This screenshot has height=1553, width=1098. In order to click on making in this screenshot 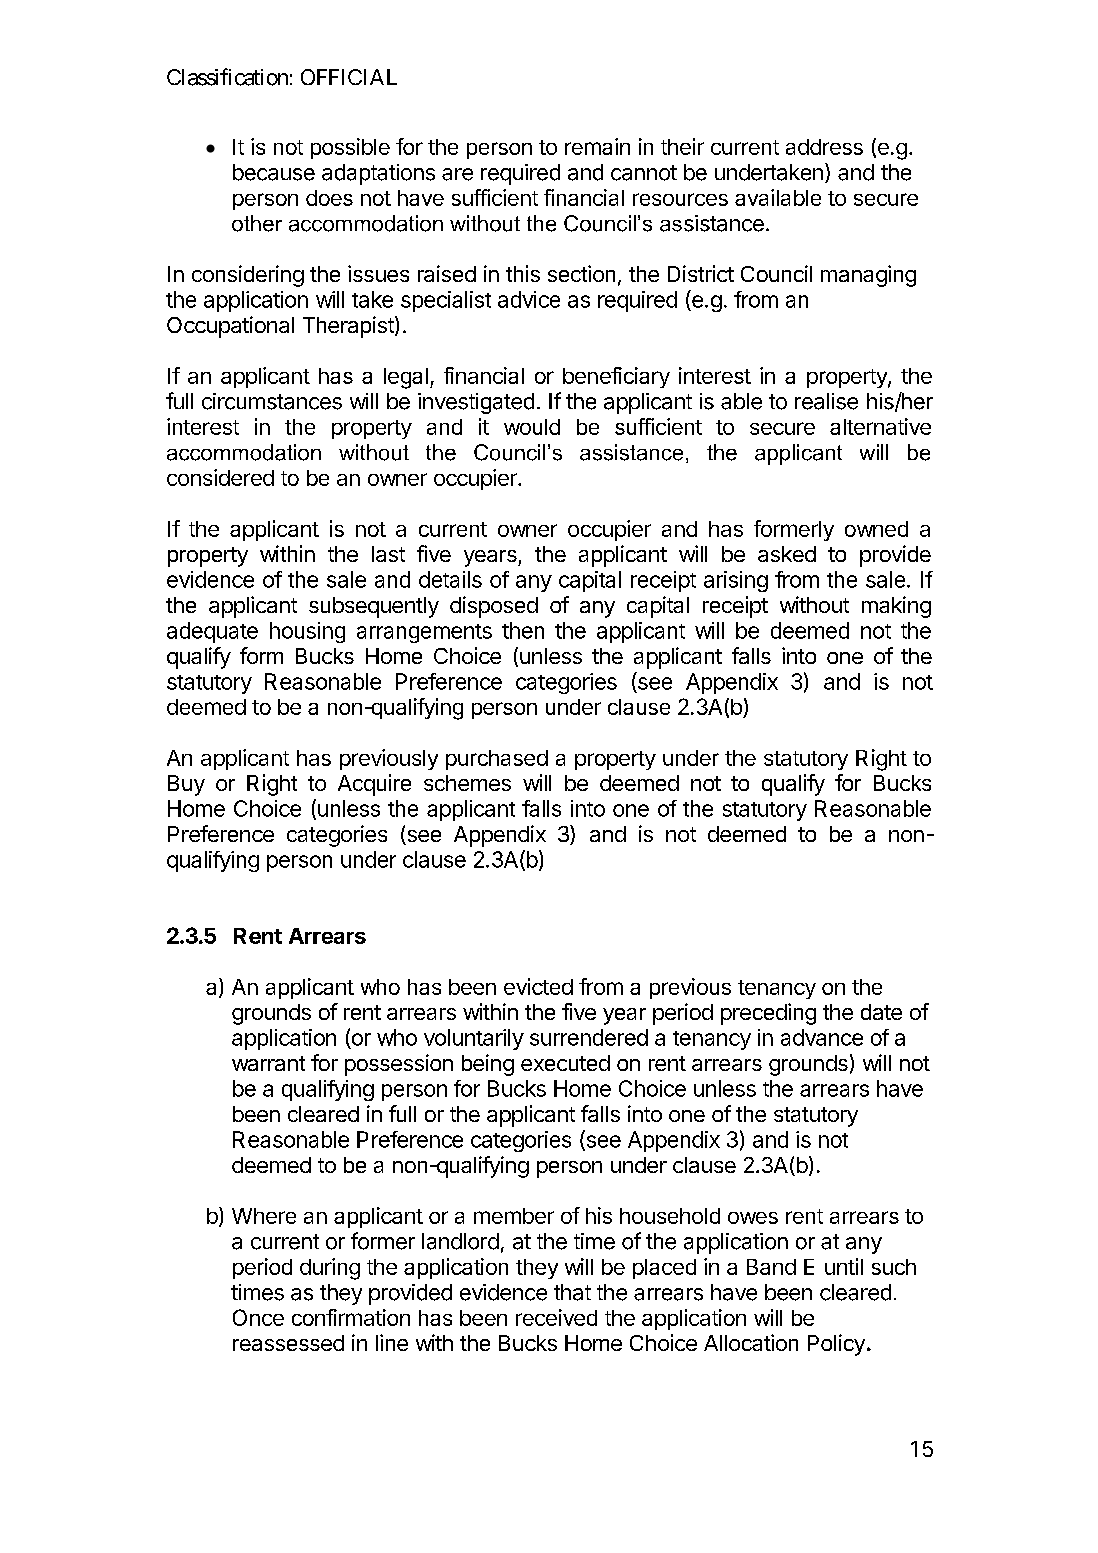, I will do `click(896, 607)`.
